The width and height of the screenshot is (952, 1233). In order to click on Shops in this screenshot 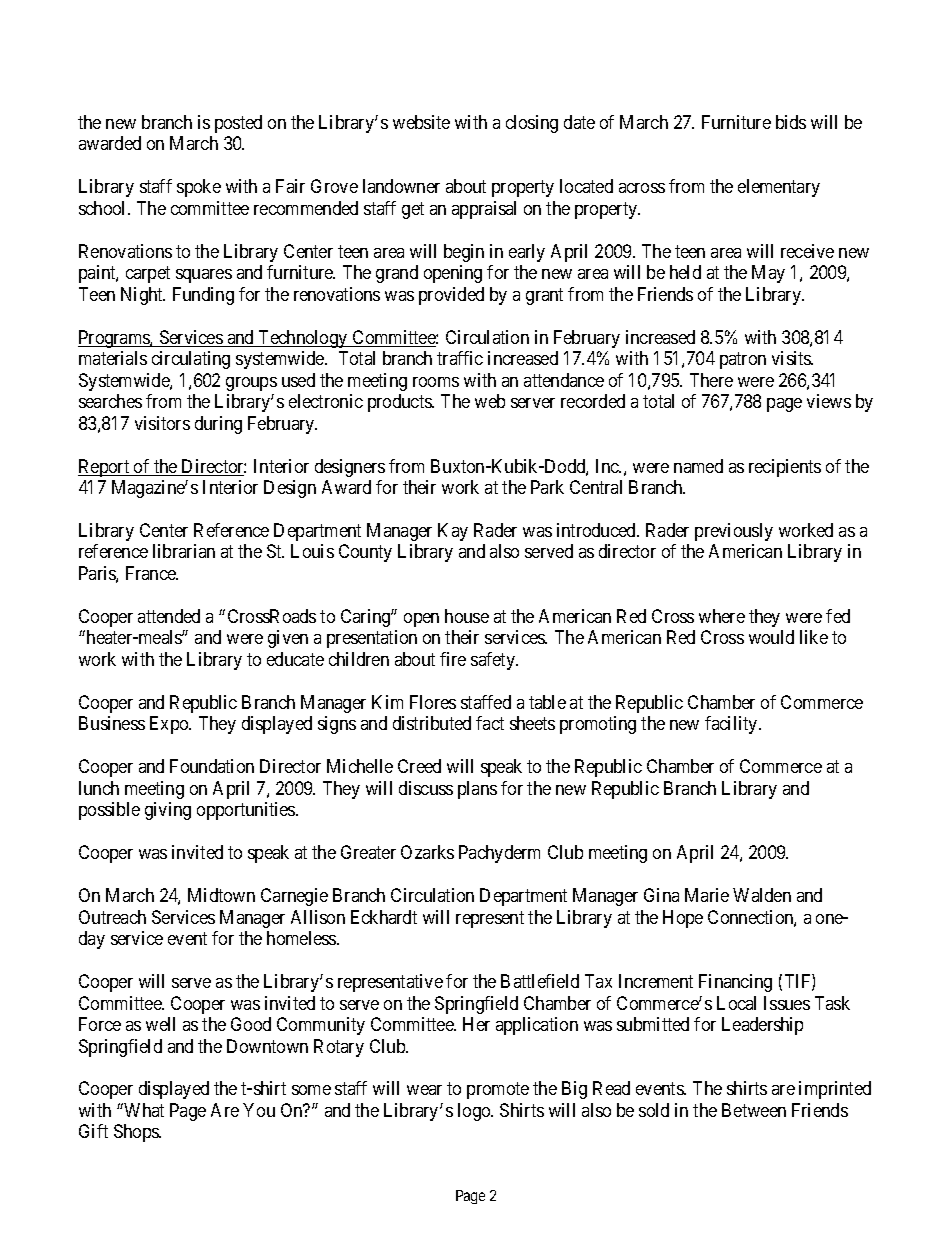, I will do `click(137, 1133)`.
